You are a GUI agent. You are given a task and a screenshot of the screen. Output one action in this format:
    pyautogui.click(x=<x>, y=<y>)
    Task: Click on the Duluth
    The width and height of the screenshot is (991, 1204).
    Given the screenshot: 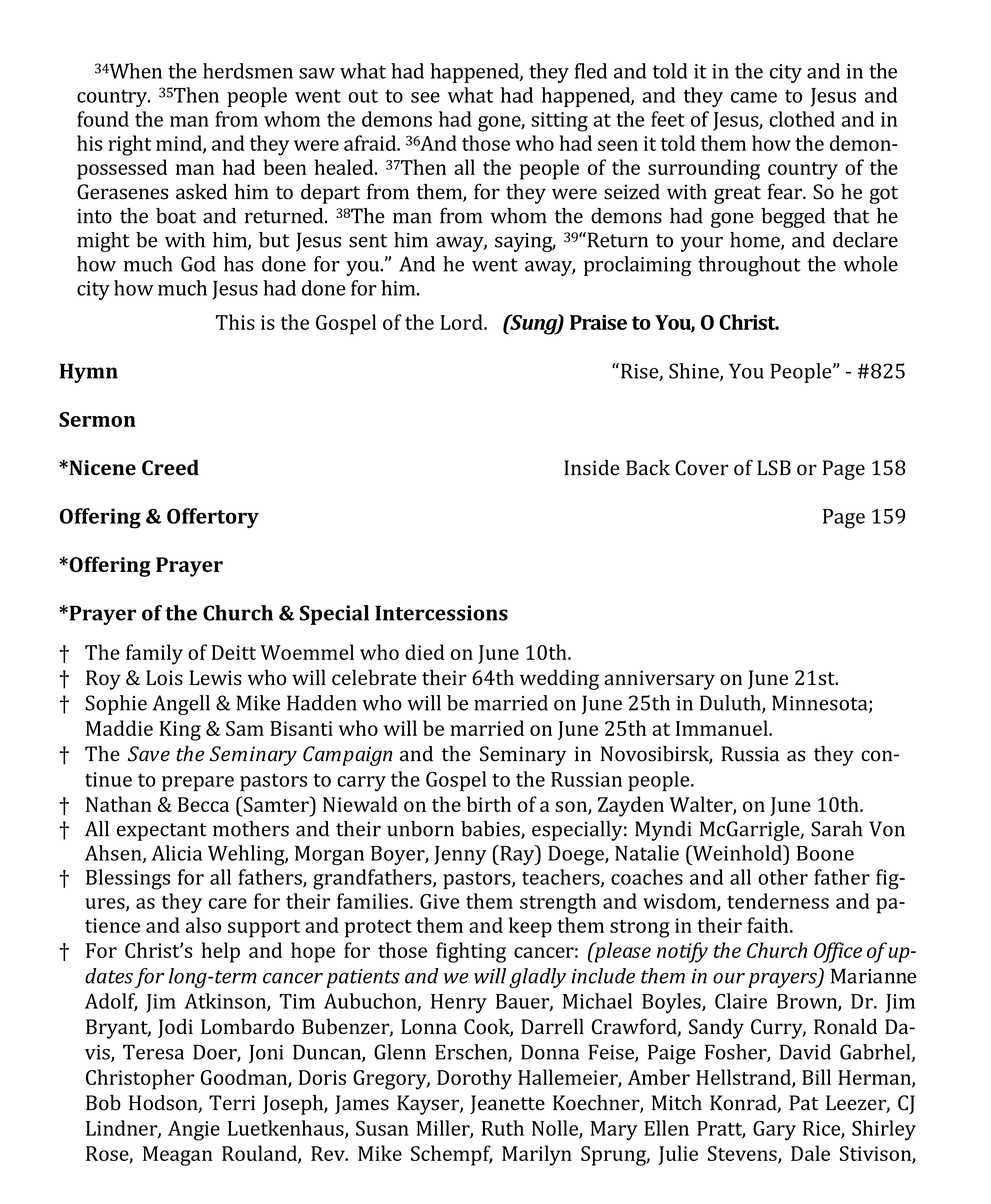 What is the action you would take?
    pyautogui.click(x=731, y=704)
